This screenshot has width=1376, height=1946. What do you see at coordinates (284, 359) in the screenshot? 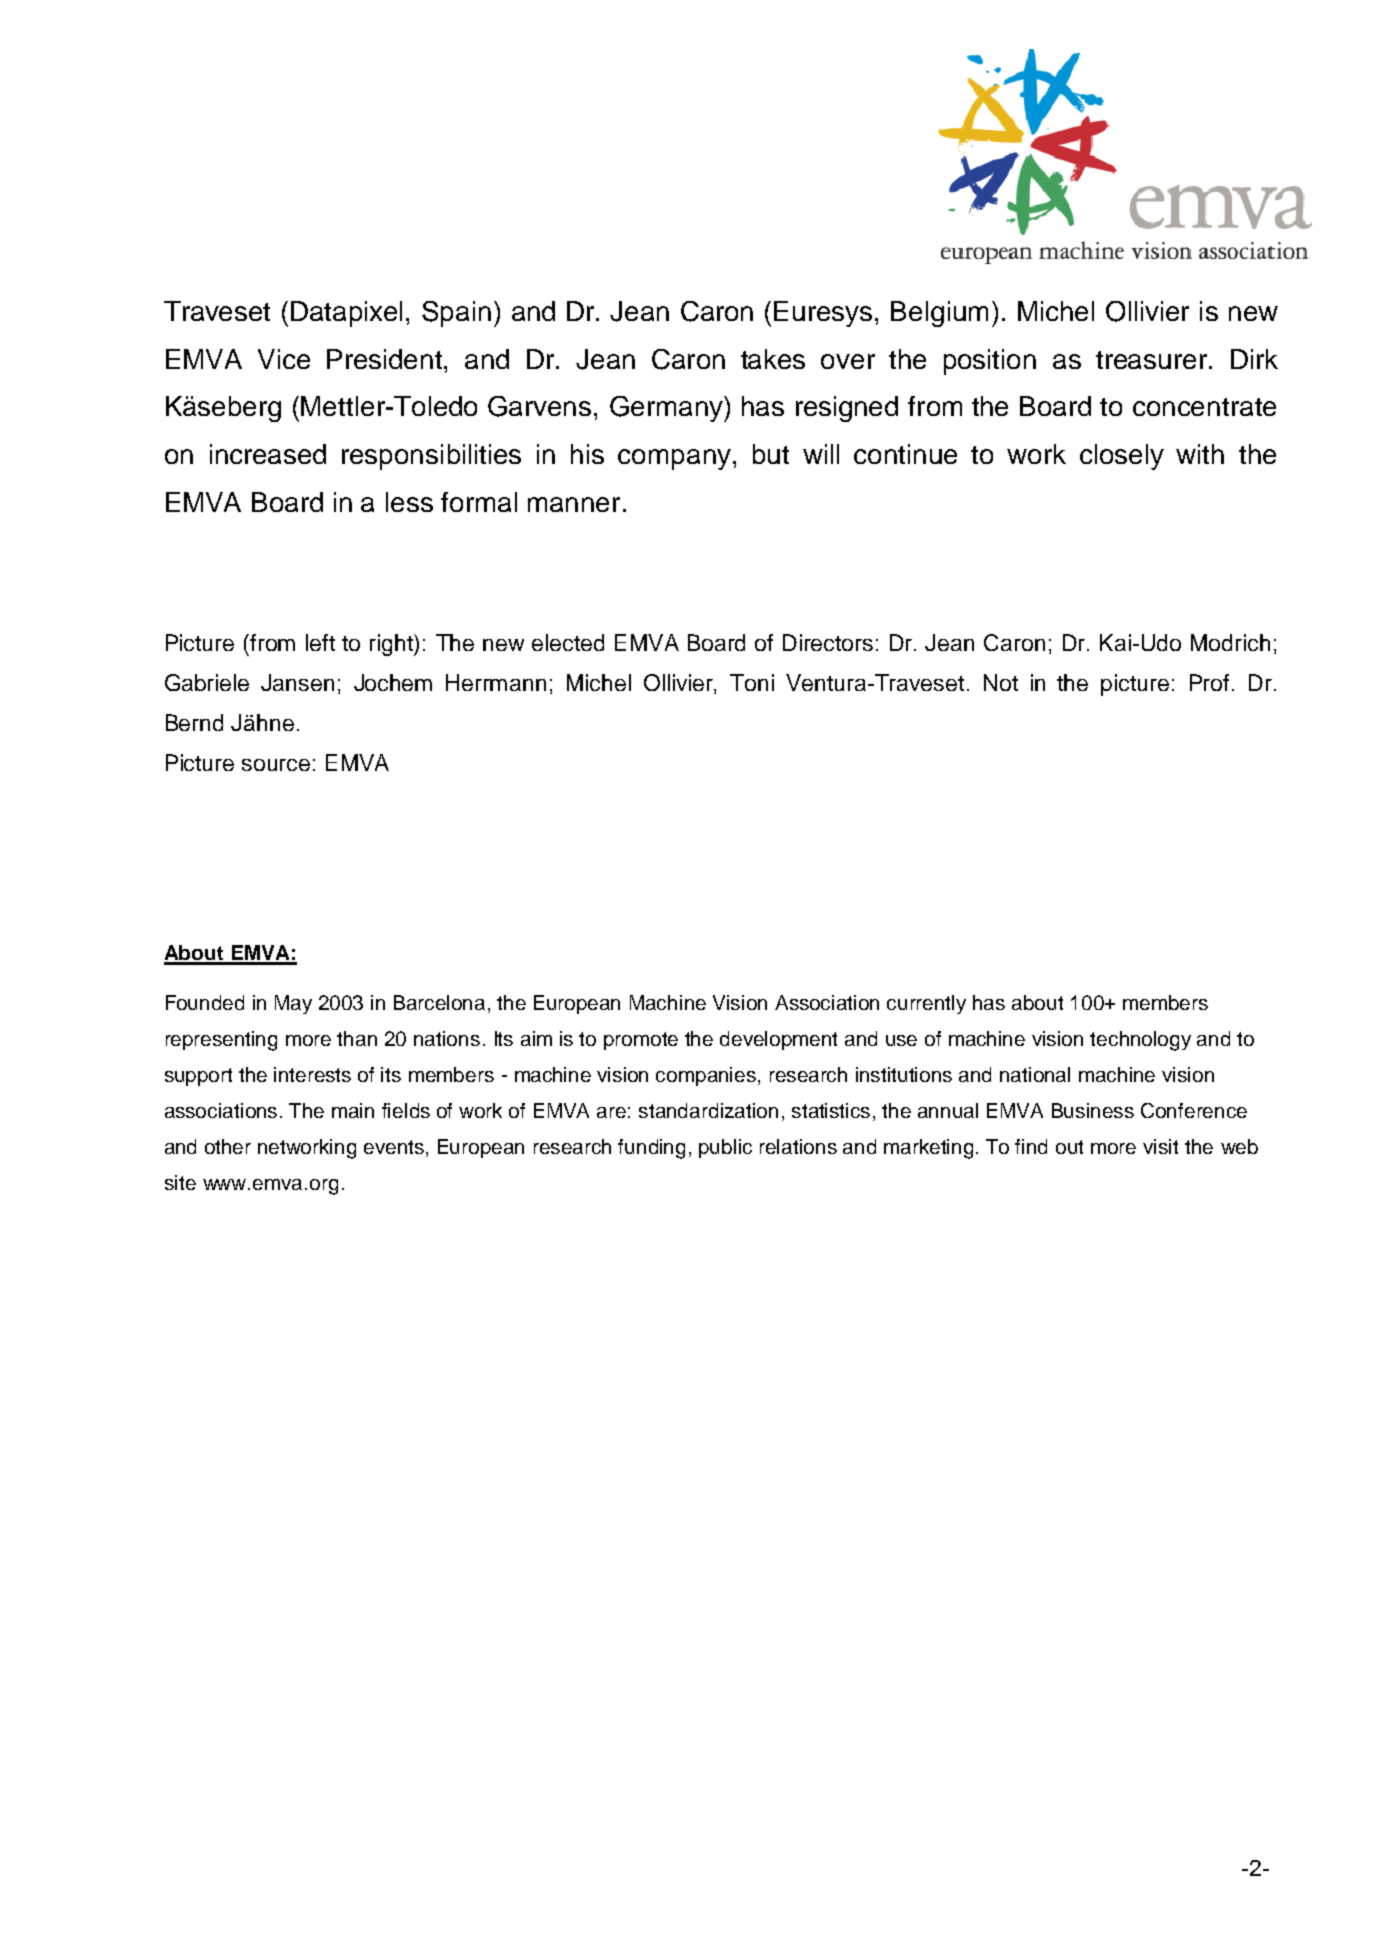
I see `Vice` at bounding box center [284, 359].
